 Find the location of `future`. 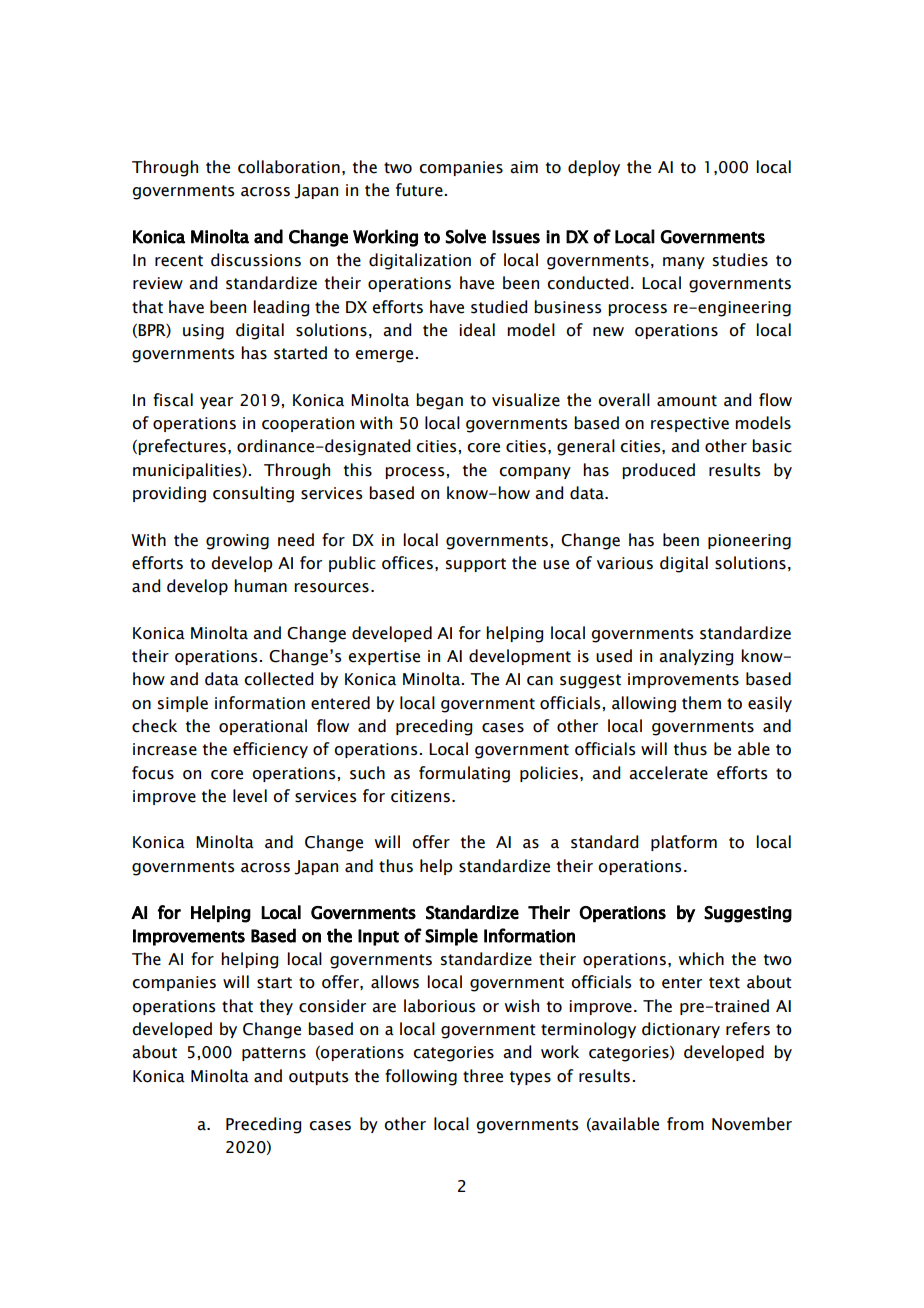

future is located at coordinates (419, 190).
